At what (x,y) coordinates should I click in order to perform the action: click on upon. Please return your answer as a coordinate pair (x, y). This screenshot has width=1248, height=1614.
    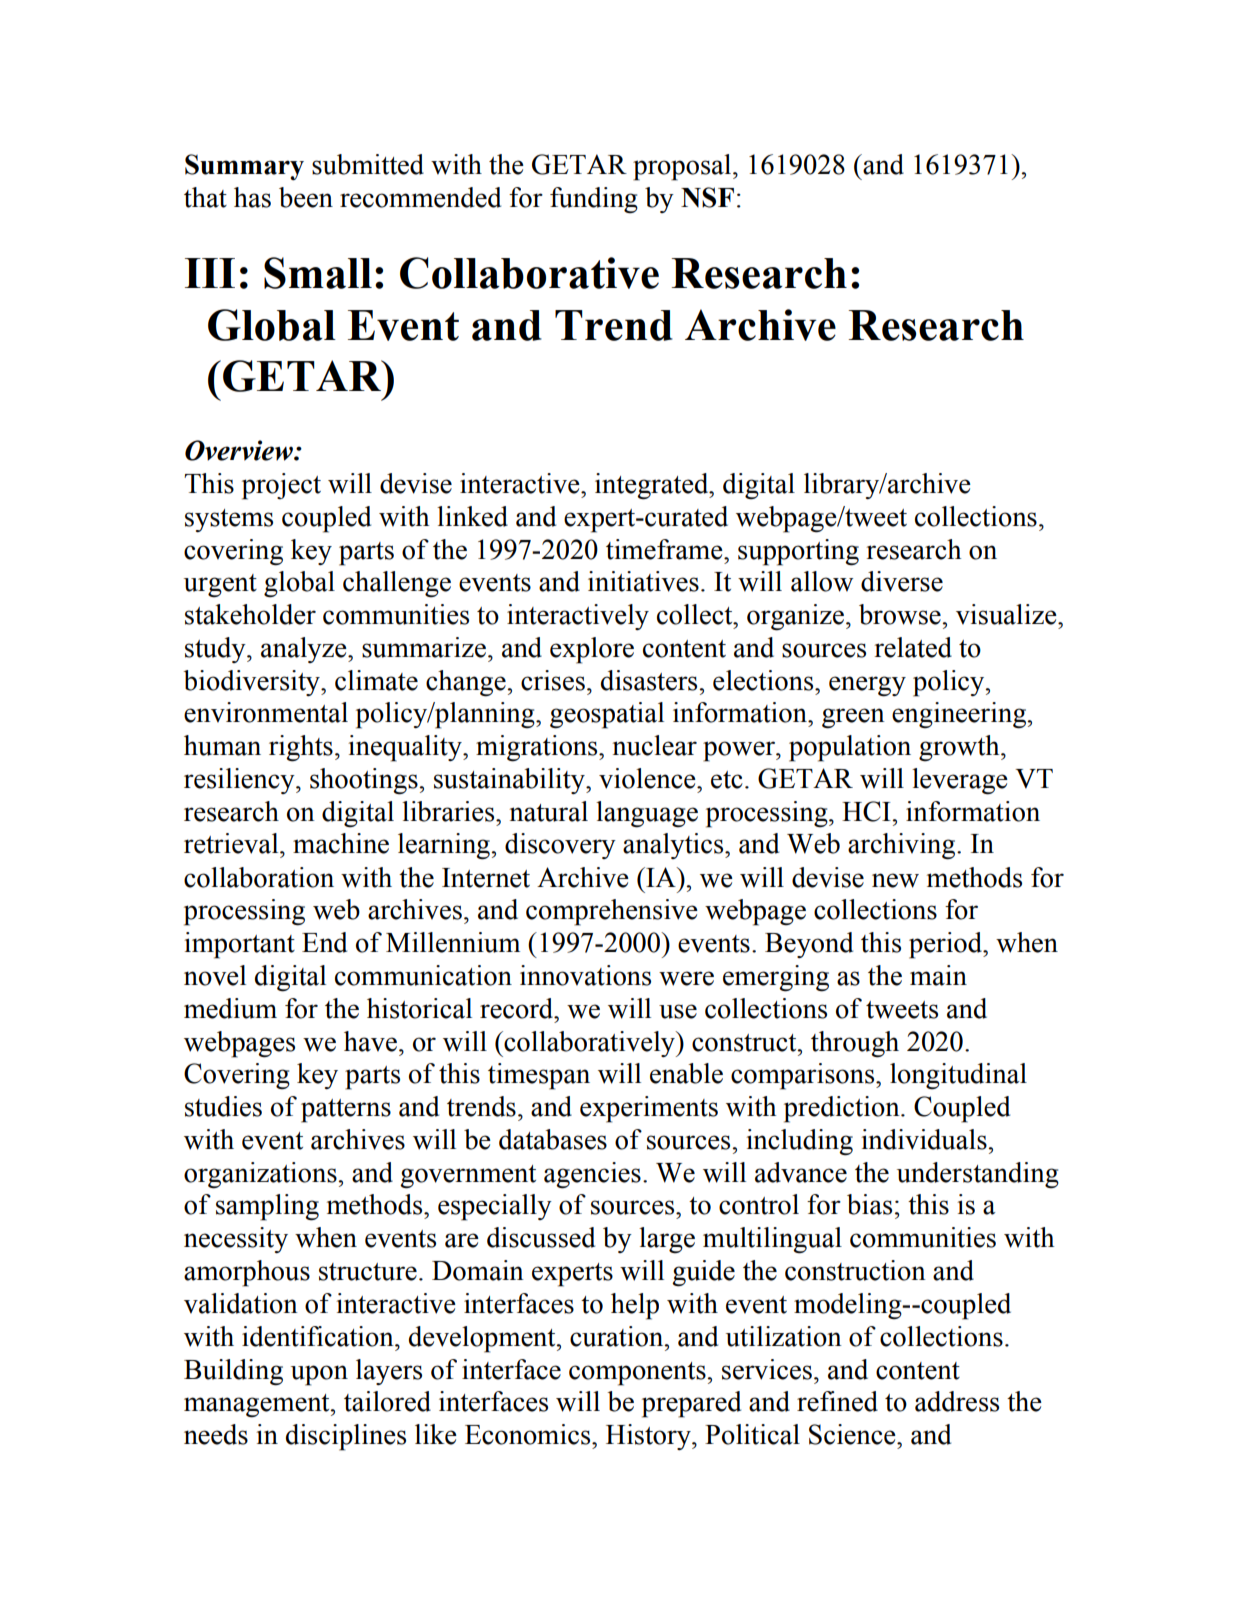
    Looking at the image, I should click on (319, 1375).
